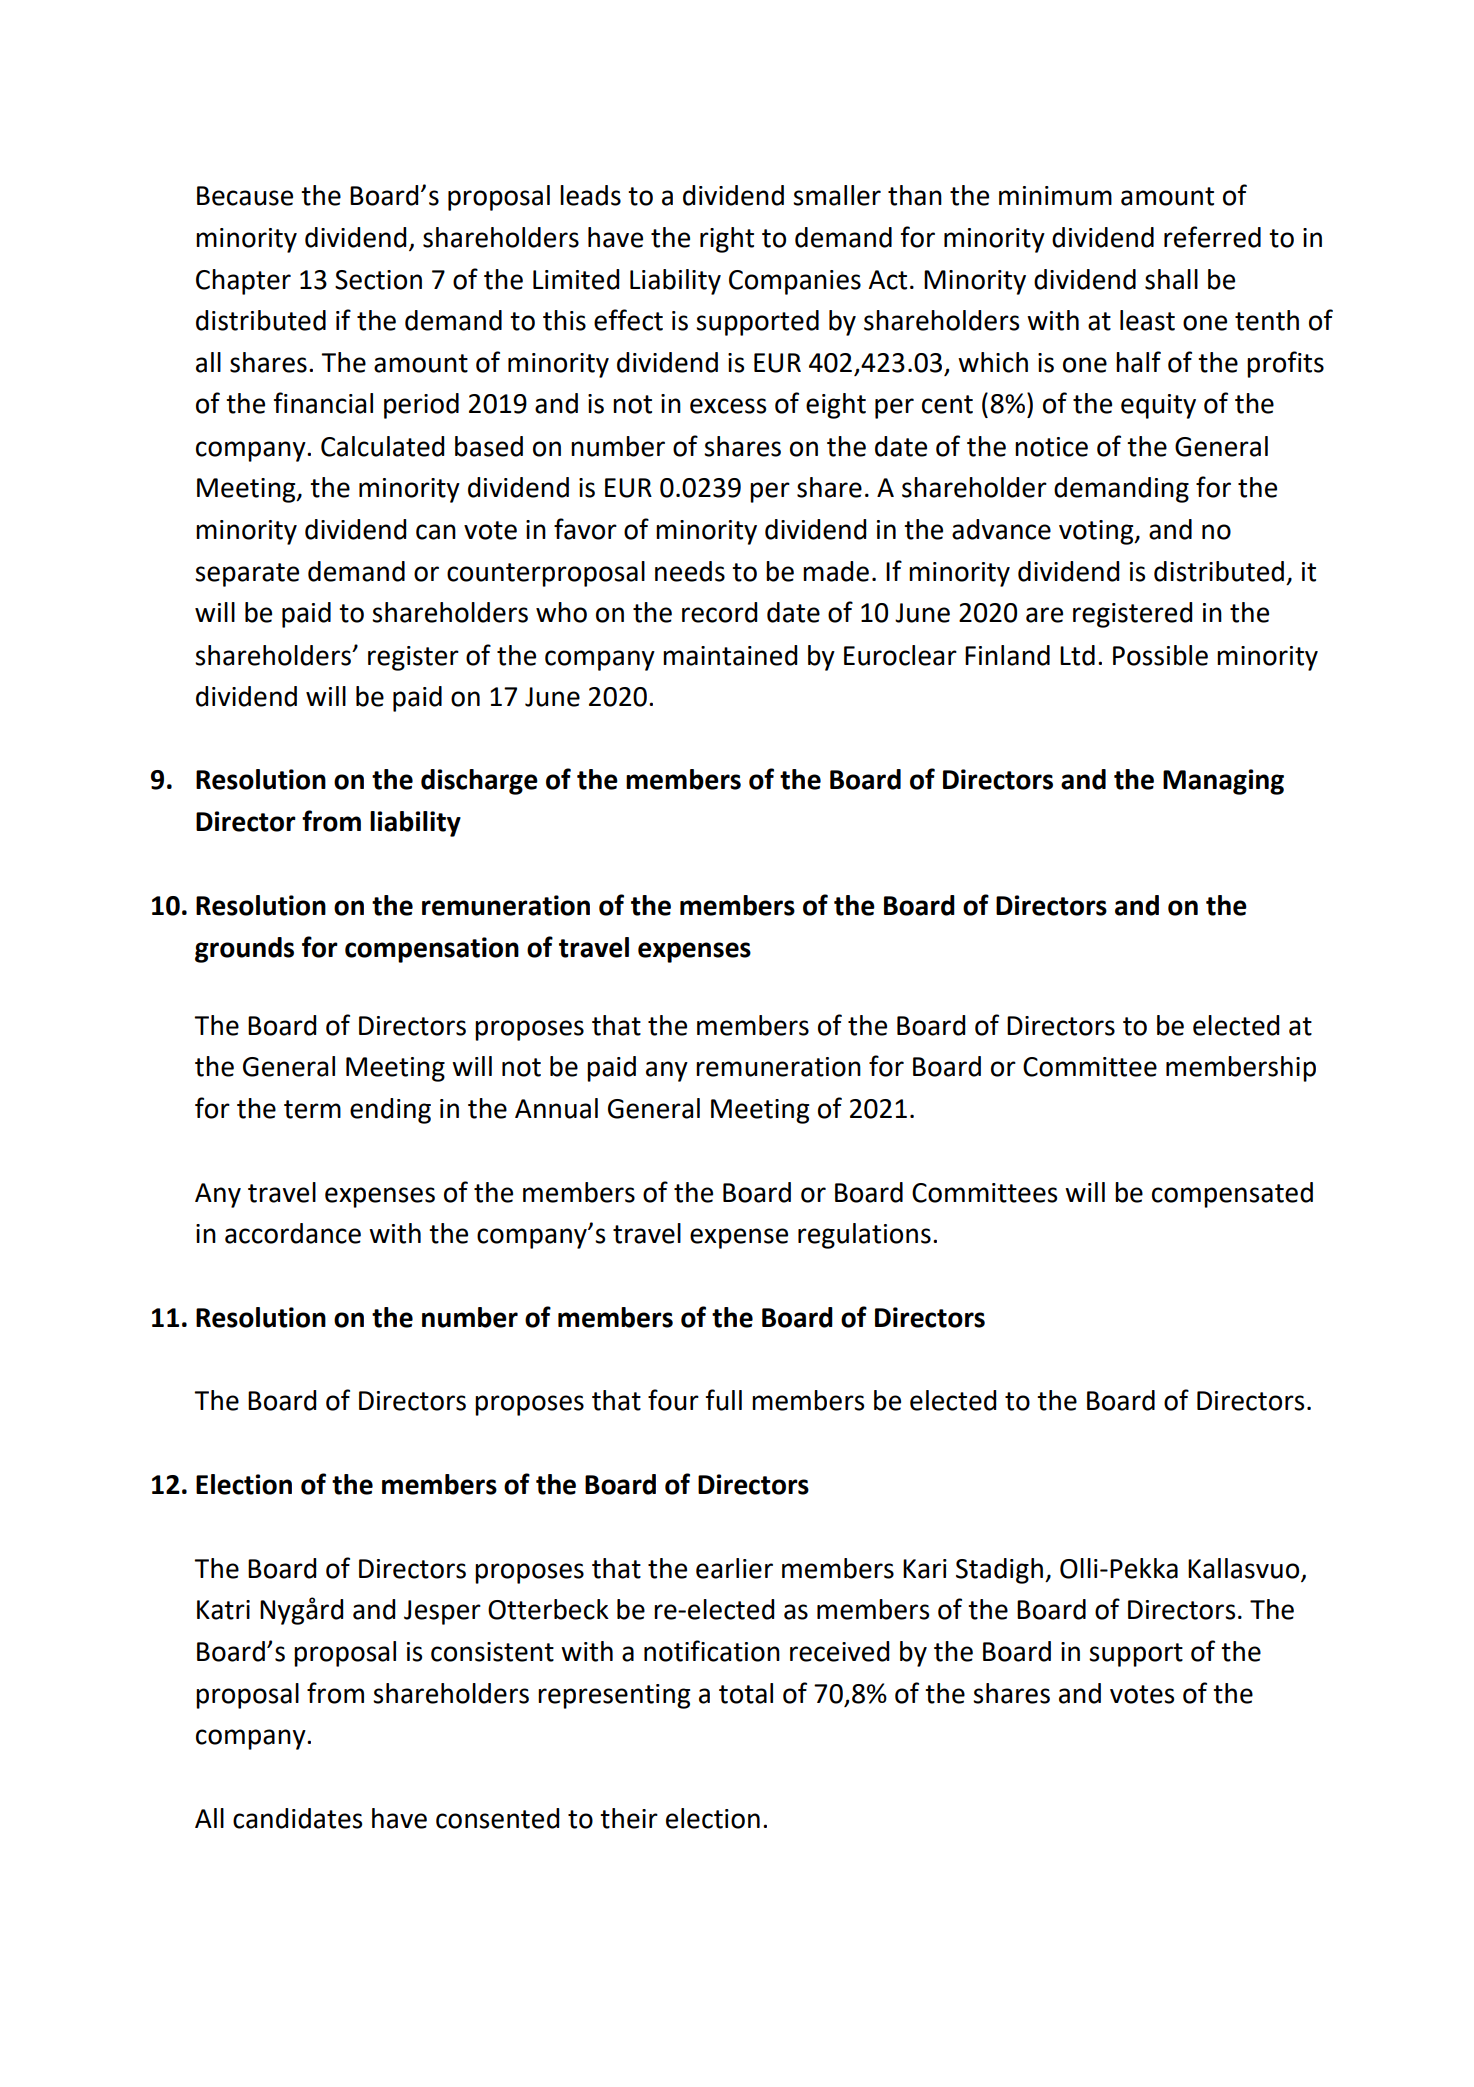  Describe the element at coordinates (746, 1693) in the document. I see `total` at that location.
